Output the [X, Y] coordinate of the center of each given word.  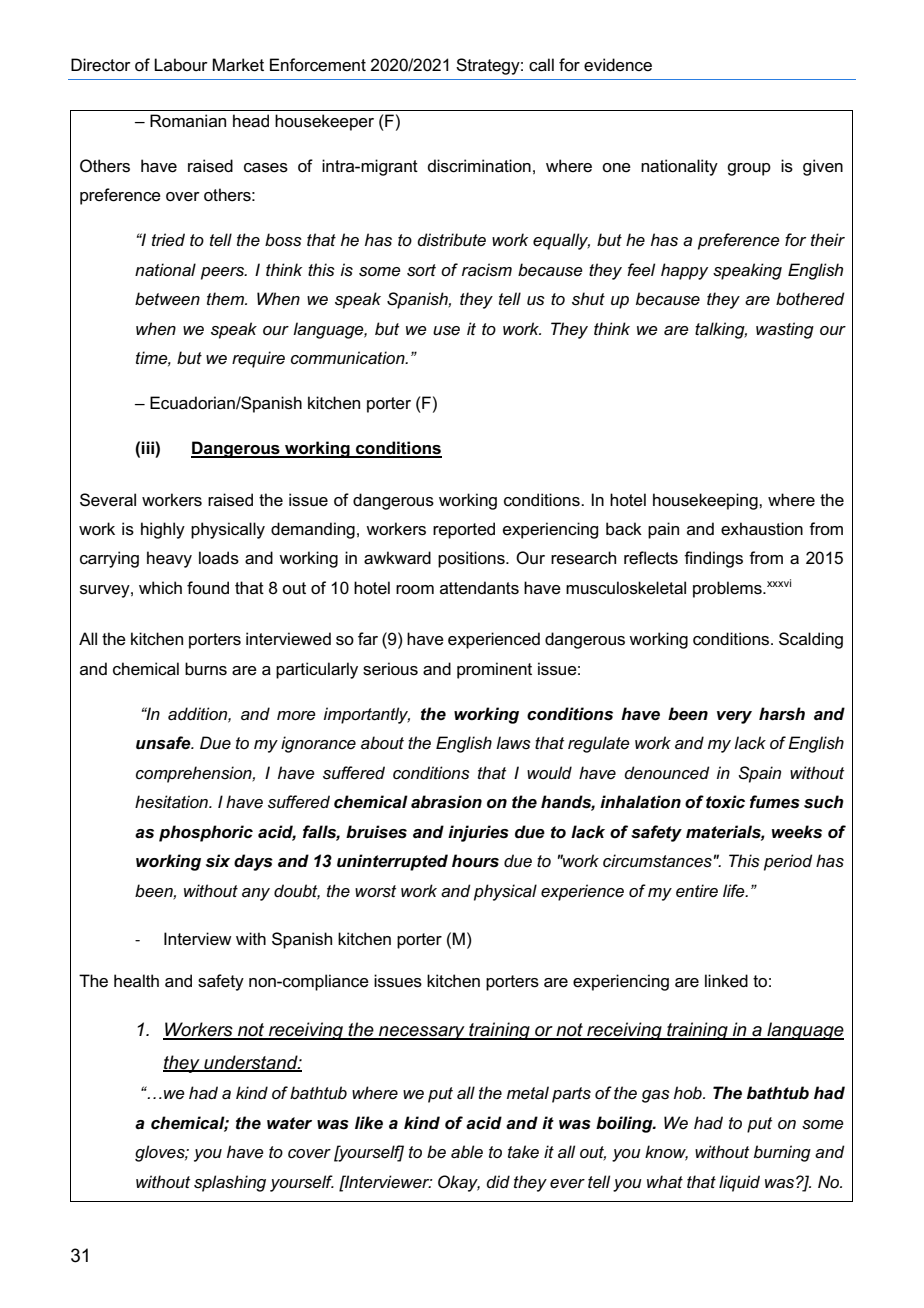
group [749, 169]
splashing [230, 1183]
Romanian [188, 120]
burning [782, 1153]
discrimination [479, 166]
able [467, 1151]
